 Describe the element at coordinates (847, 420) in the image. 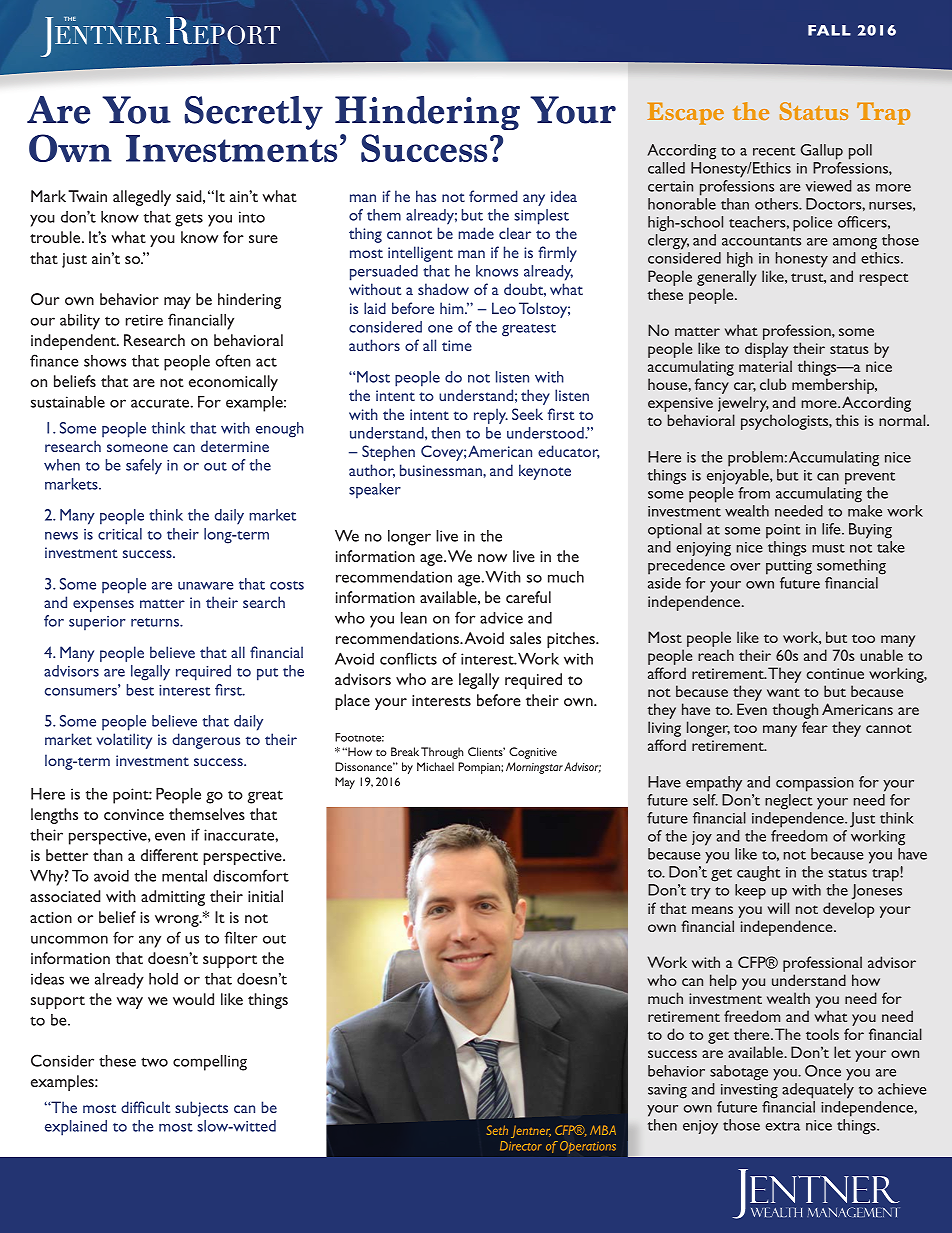

I see `this` at that location.
